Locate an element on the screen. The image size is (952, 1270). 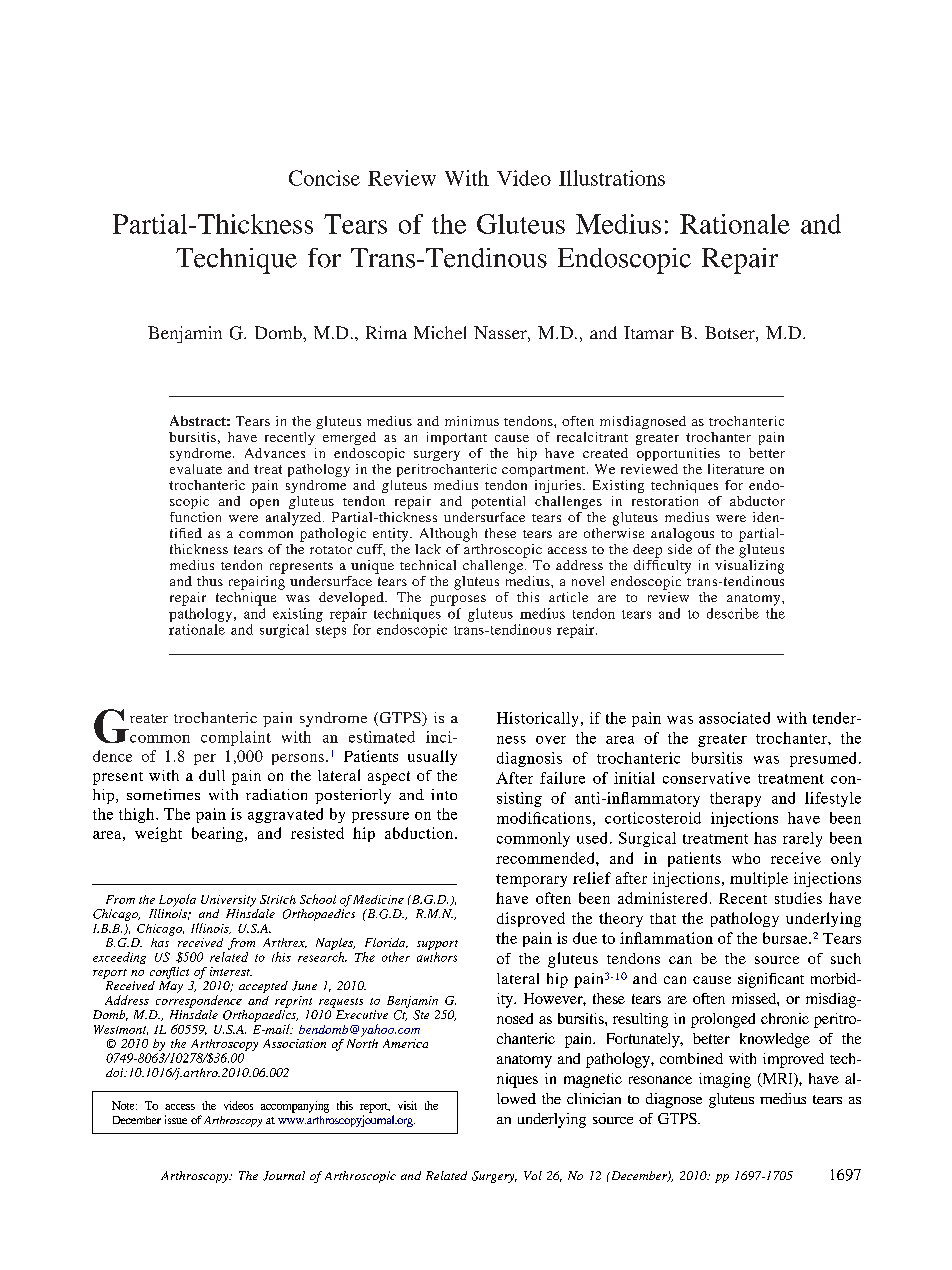
Concise is located at coordinates (324, 178).
